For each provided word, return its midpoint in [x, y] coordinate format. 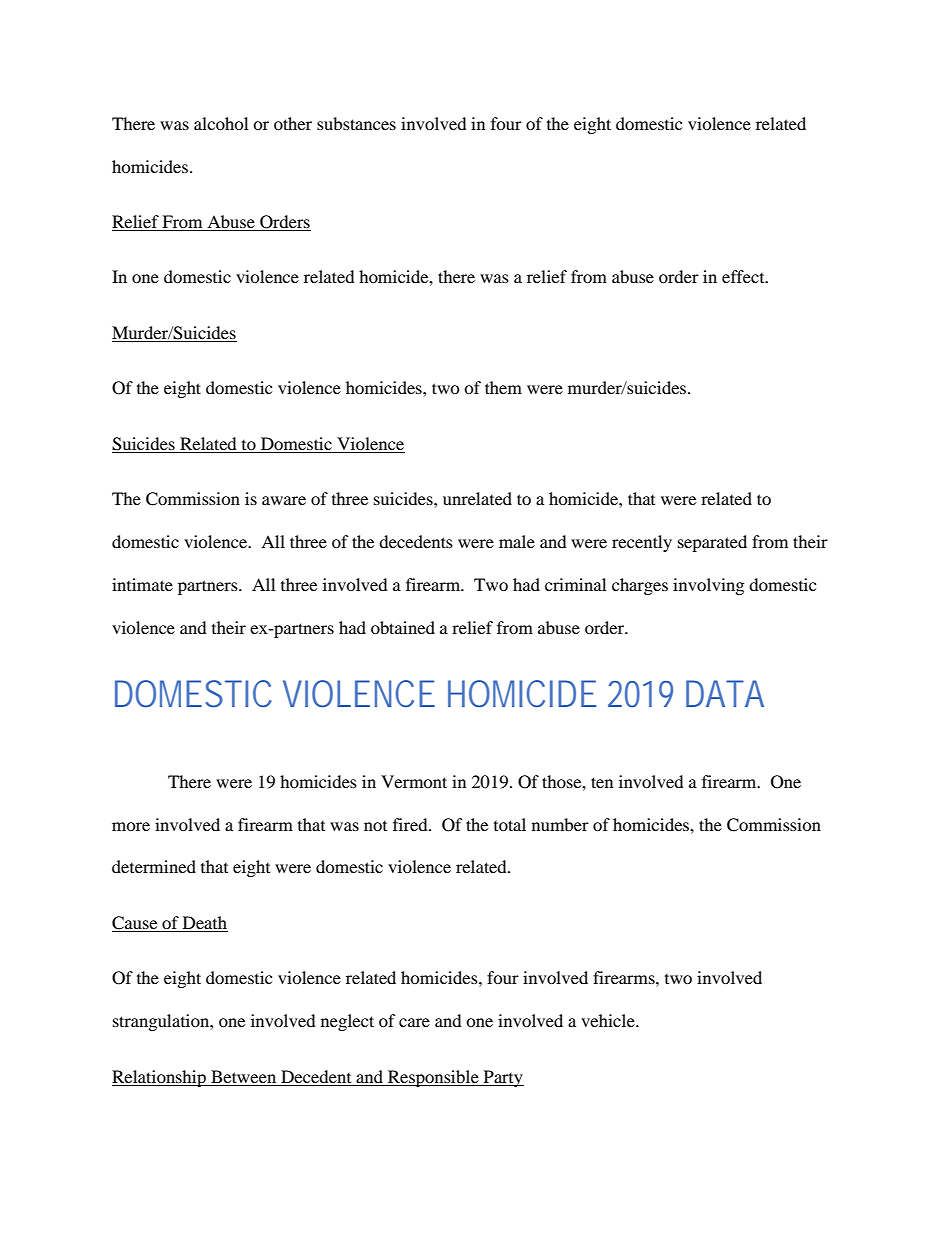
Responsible [433, 1078]
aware [284, 500]
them [503, 387]
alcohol [221, 123]
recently [642, 543]
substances [356, 123]
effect [744, 276]
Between [243, 1076]
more [131, 826]
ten [602, 782]
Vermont [414, 781]
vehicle [609, 1020]
